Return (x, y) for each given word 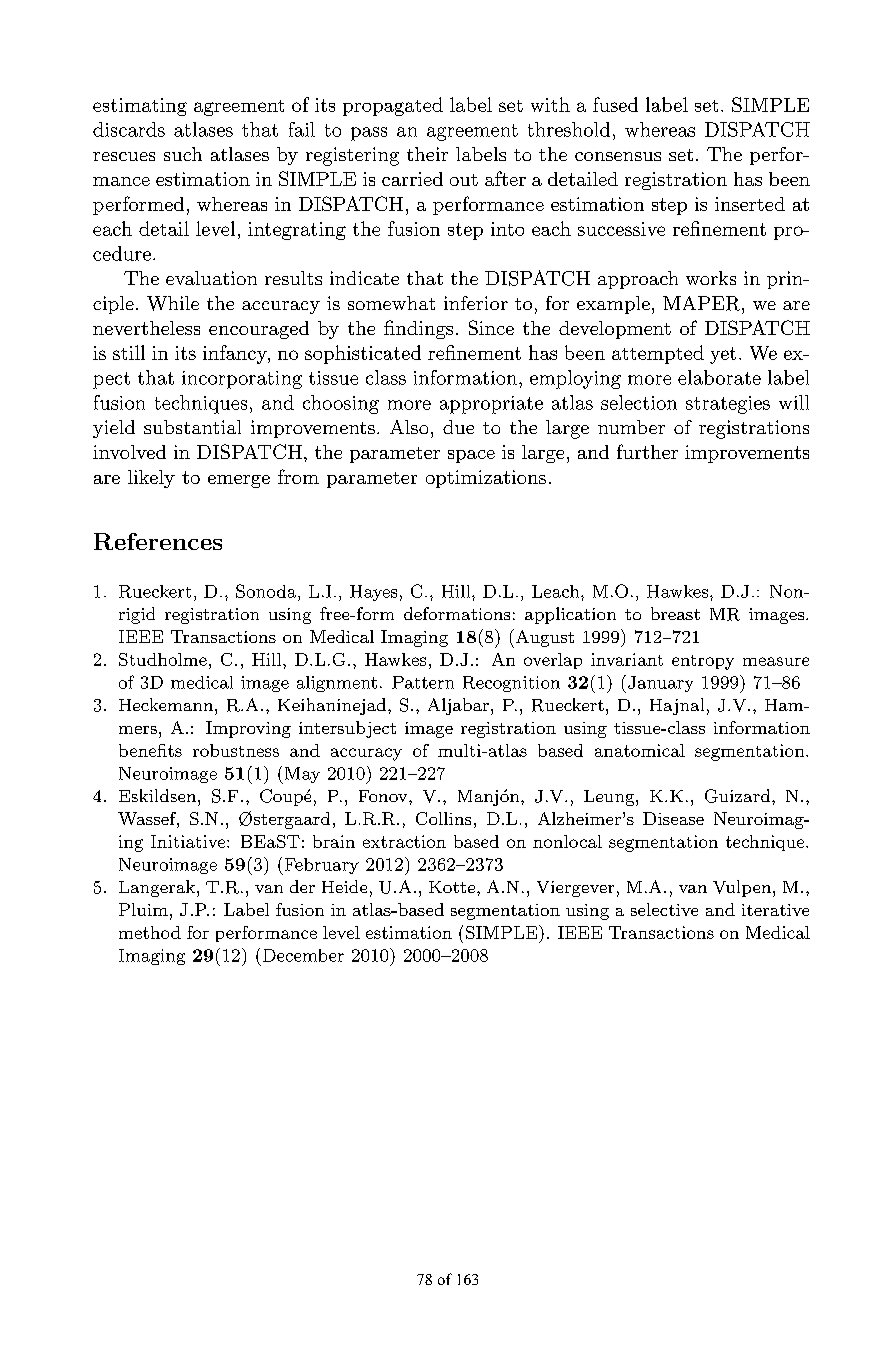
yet (723, 355)
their (427, 154)
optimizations (486, 479)
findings (418, 329)
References (158, 541)
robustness (236, 750)
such (183, 154)
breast (675, 613)
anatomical (640, 750)
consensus (618, 156)
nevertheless (146, 328)
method (150, 932)
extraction (404, 841)
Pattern (423, 682)
